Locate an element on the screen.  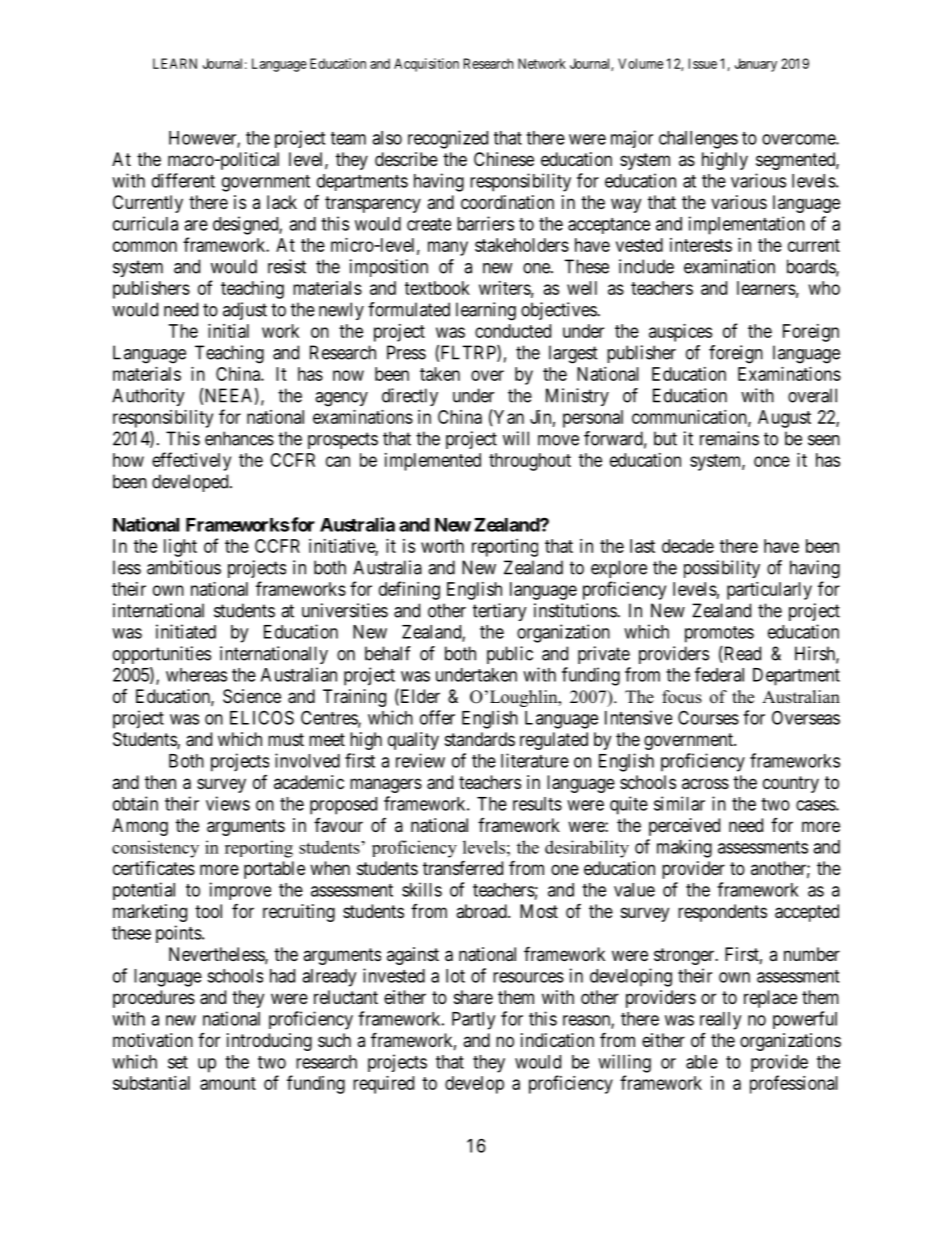
different is located at coordinates (183, 180).
